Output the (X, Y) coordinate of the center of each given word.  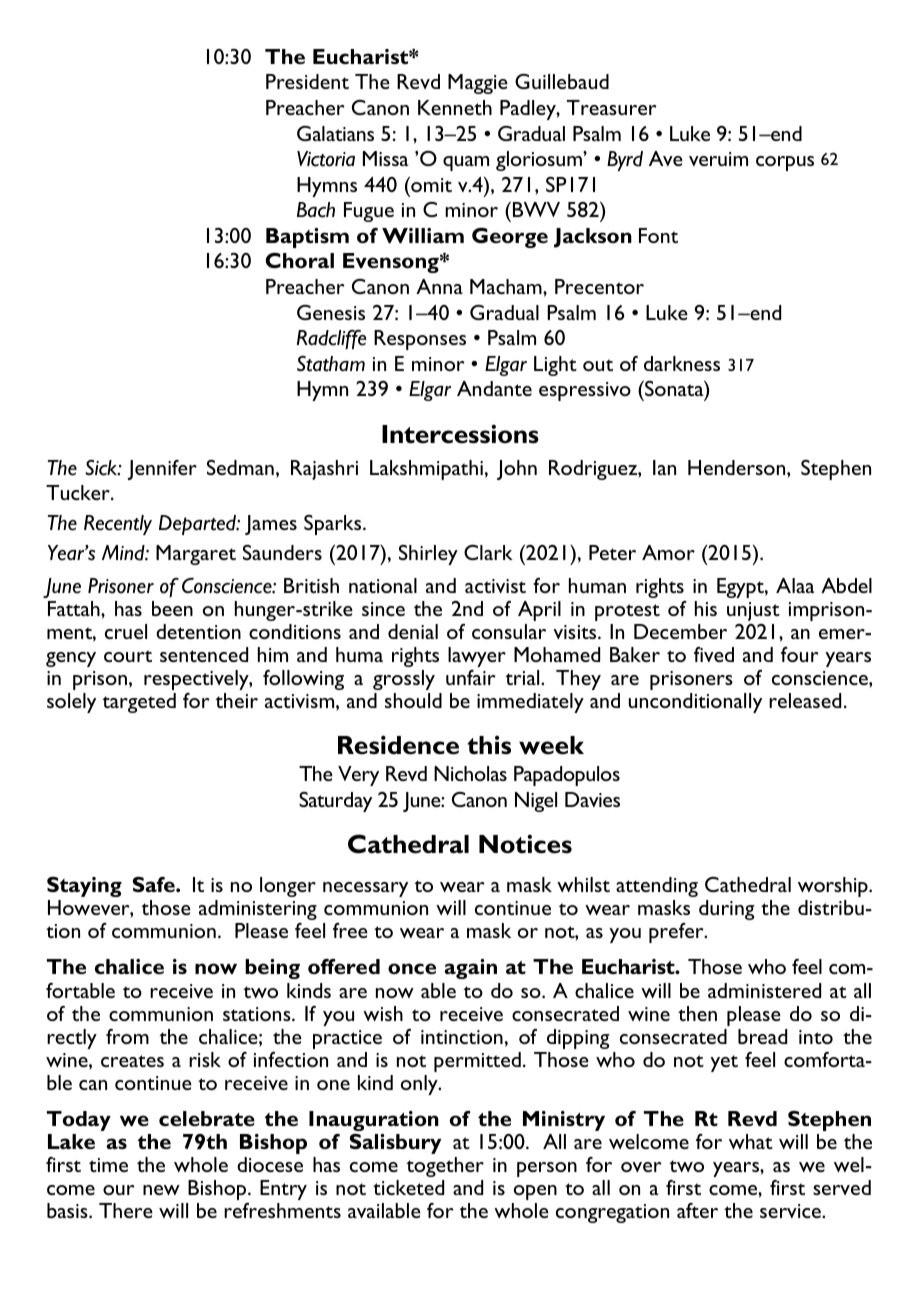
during (727, 910)
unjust (753, 611)
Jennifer (162, 470)
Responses (420, 340)
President (307, 81)
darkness (682, 363)
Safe (155, 884)
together (445, 1167)
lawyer (477, 657)
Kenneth (455, 107)
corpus (785, 163)
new (161, 1190)
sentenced (204, 654)
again (470, 969)
